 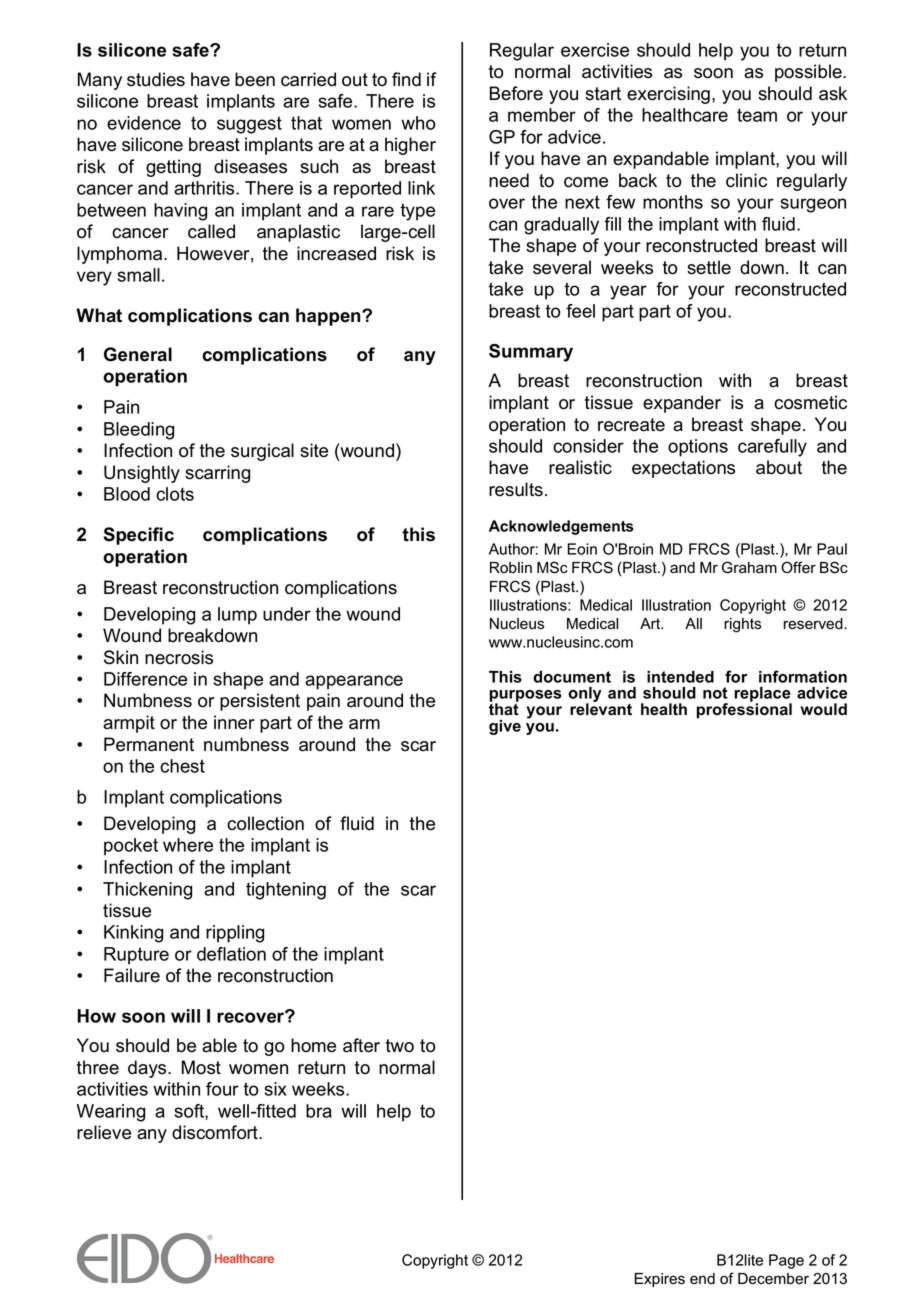 I want to click on necrosis, so click(x=179, y=657).
